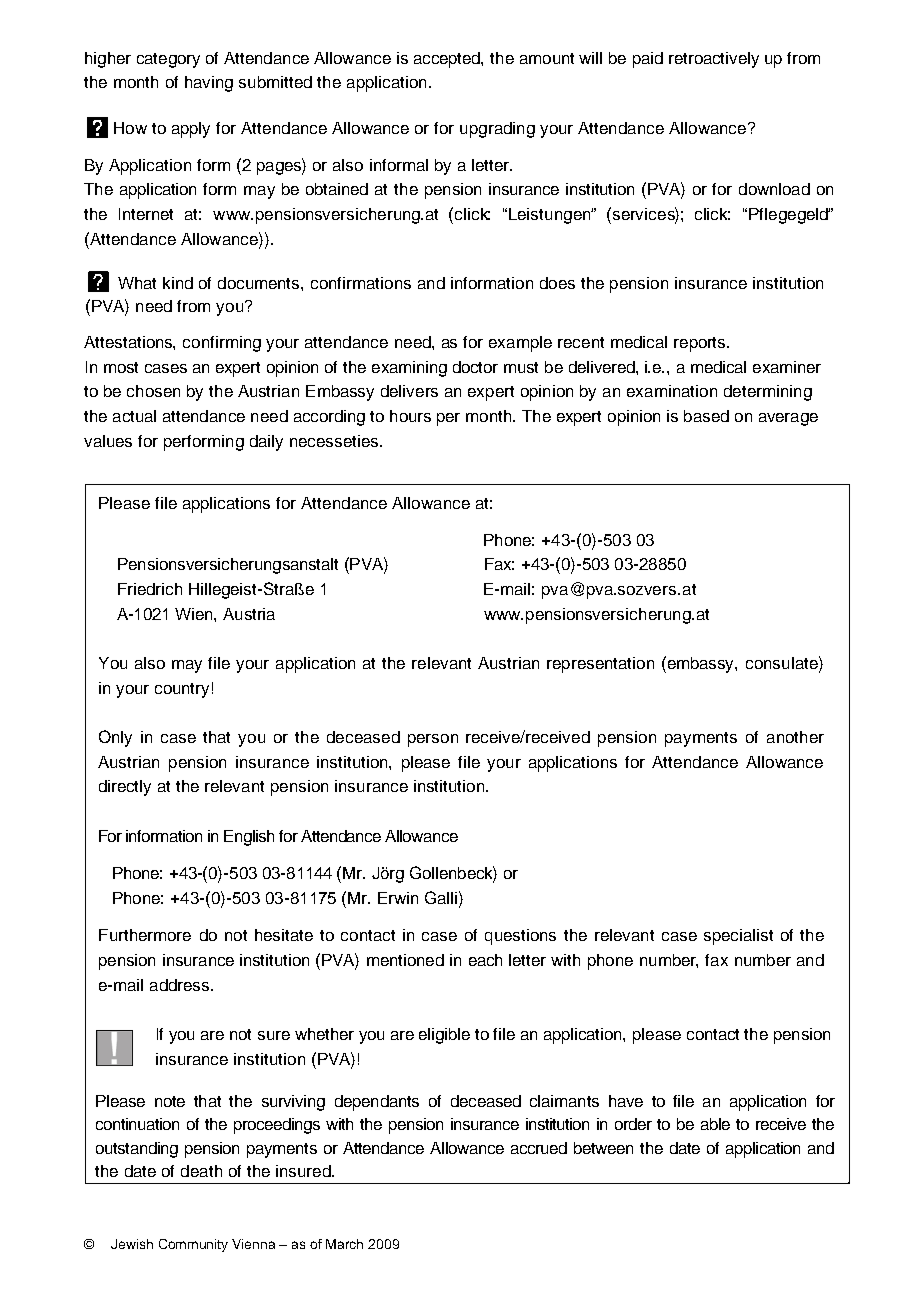  I want to click on based, so click(706, 416).
